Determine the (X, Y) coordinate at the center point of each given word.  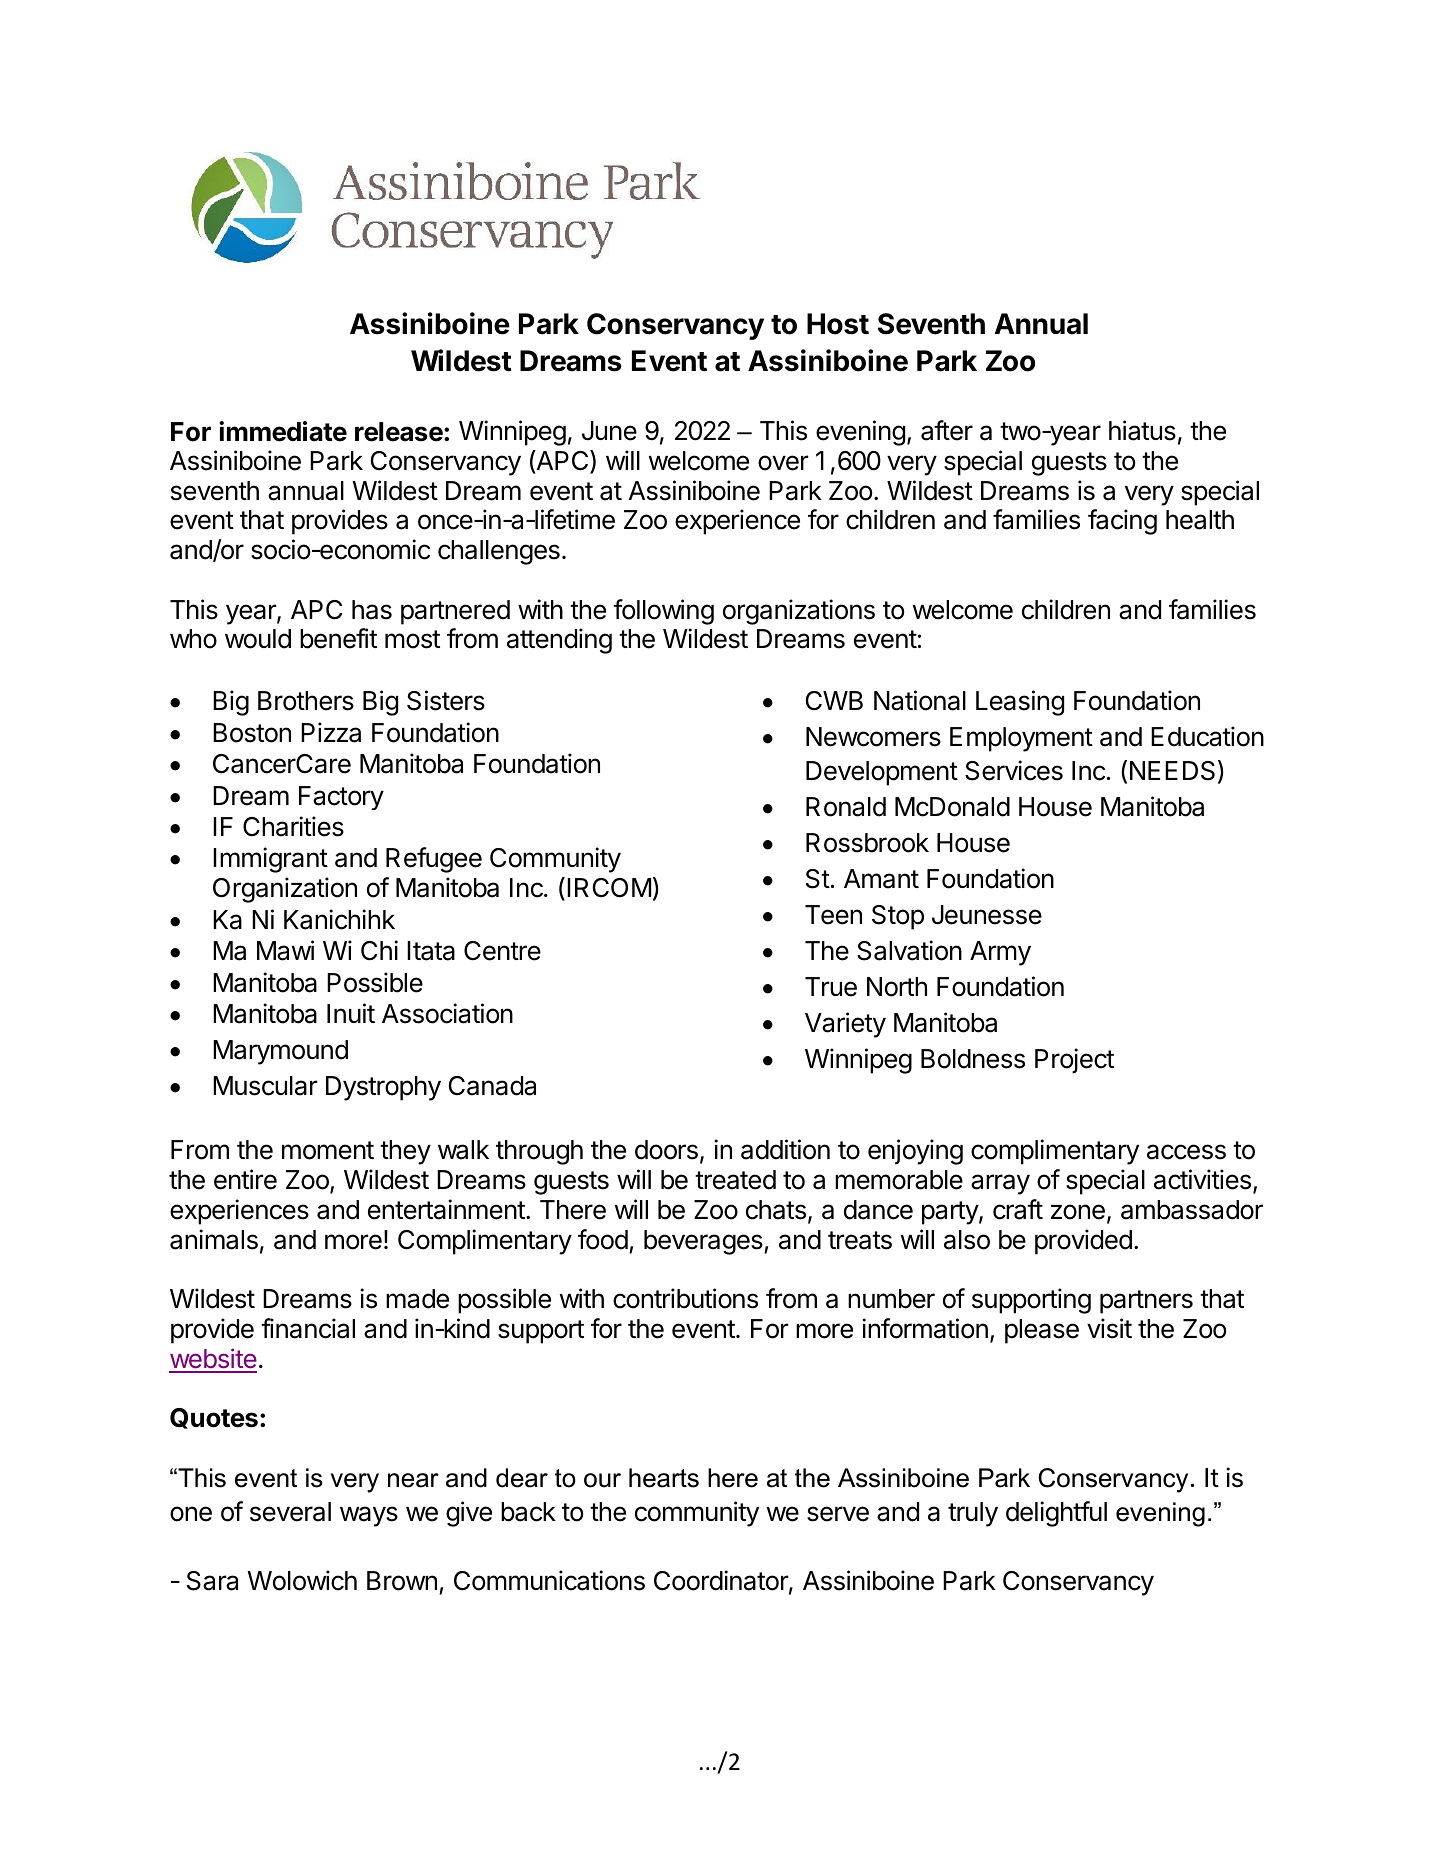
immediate (283, 431)
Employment (1021, 739)
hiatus (1142, 430)
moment (328, 1150)
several (290, 1512)
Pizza (331, 732)
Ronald (846, 807)
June (609, 431)
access (1186, 1152)
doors (666, 1150)
